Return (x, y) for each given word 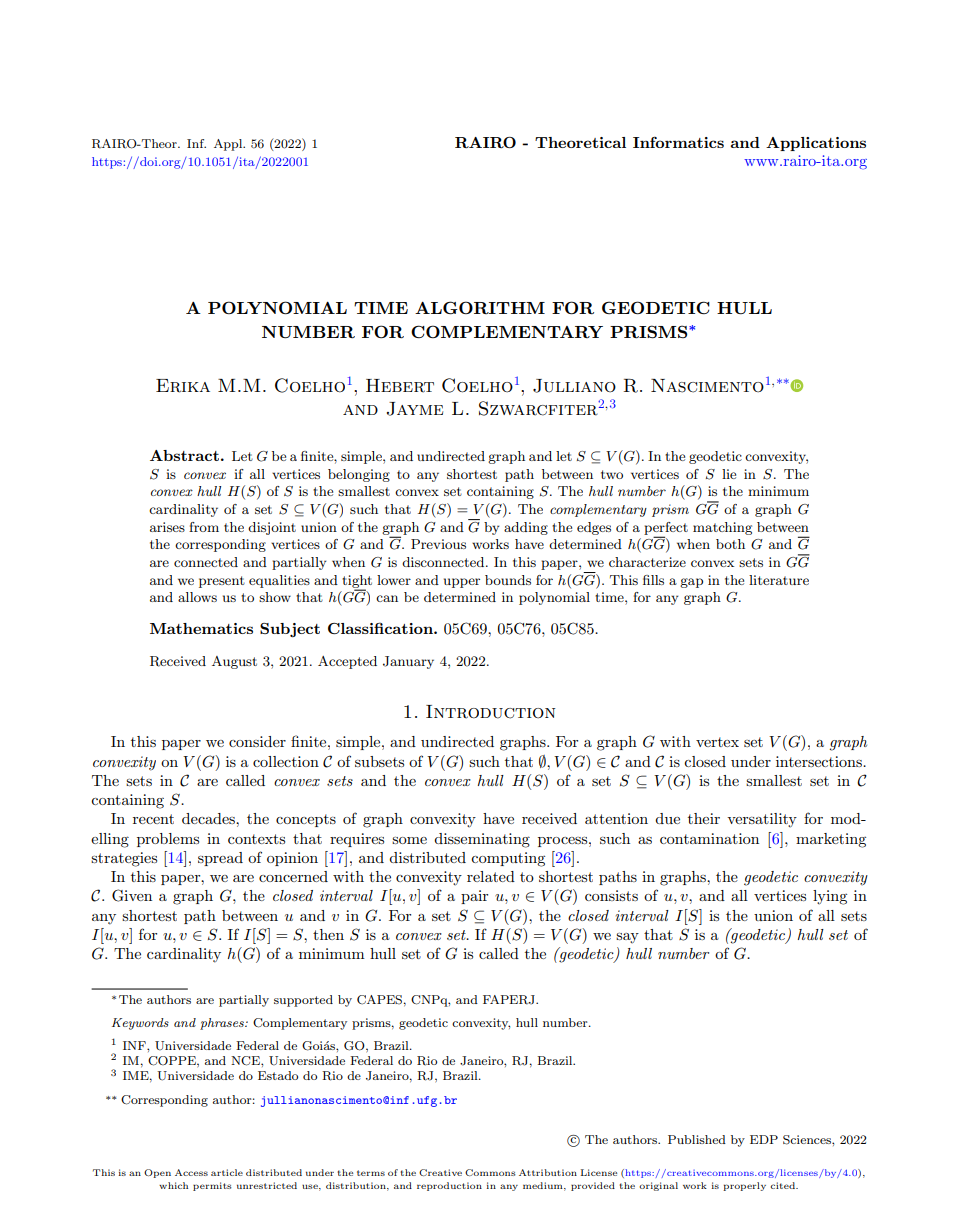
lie (729, 474)
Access (191, 1172)
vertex (717, 742)
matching (722, 528)
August (234, 662)
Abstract (184, 455)
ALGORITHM (480, 308)
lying (830, 897)
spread (220, 859)
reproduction (449, 1186)
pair (474, 897)
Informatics (678, 142)
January (408, 662)
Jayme (415, 409)
